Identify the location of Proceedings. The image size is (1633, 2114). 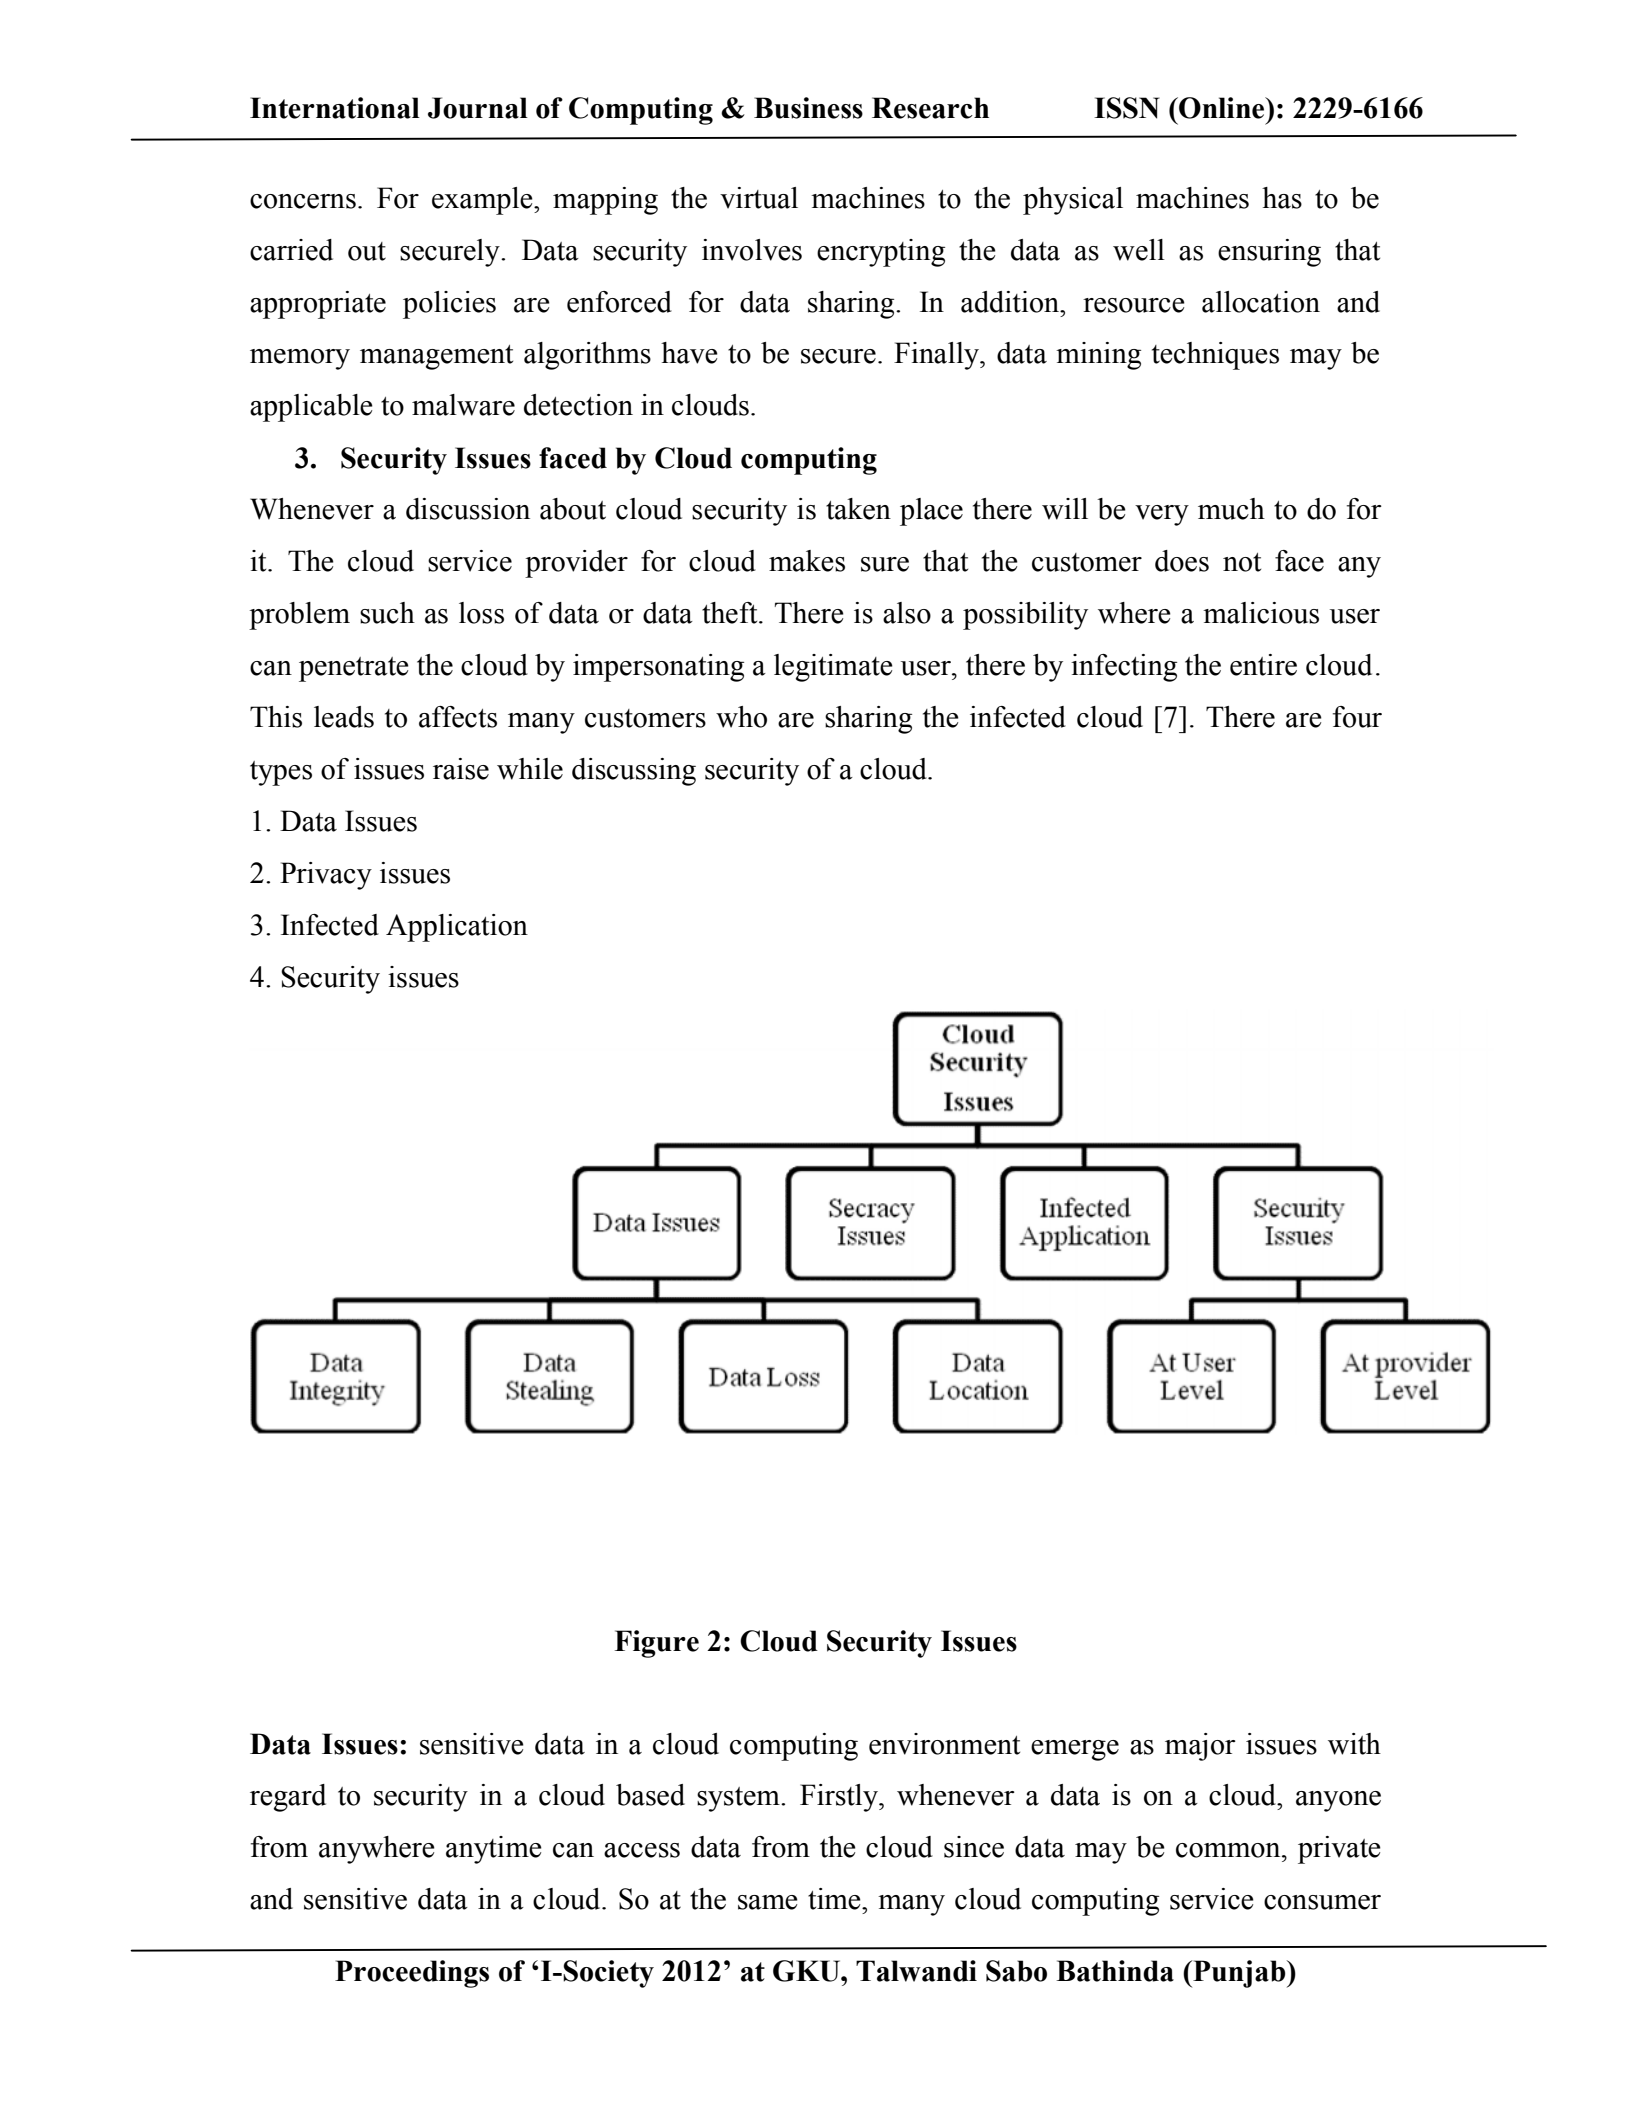
(412, 1974).
